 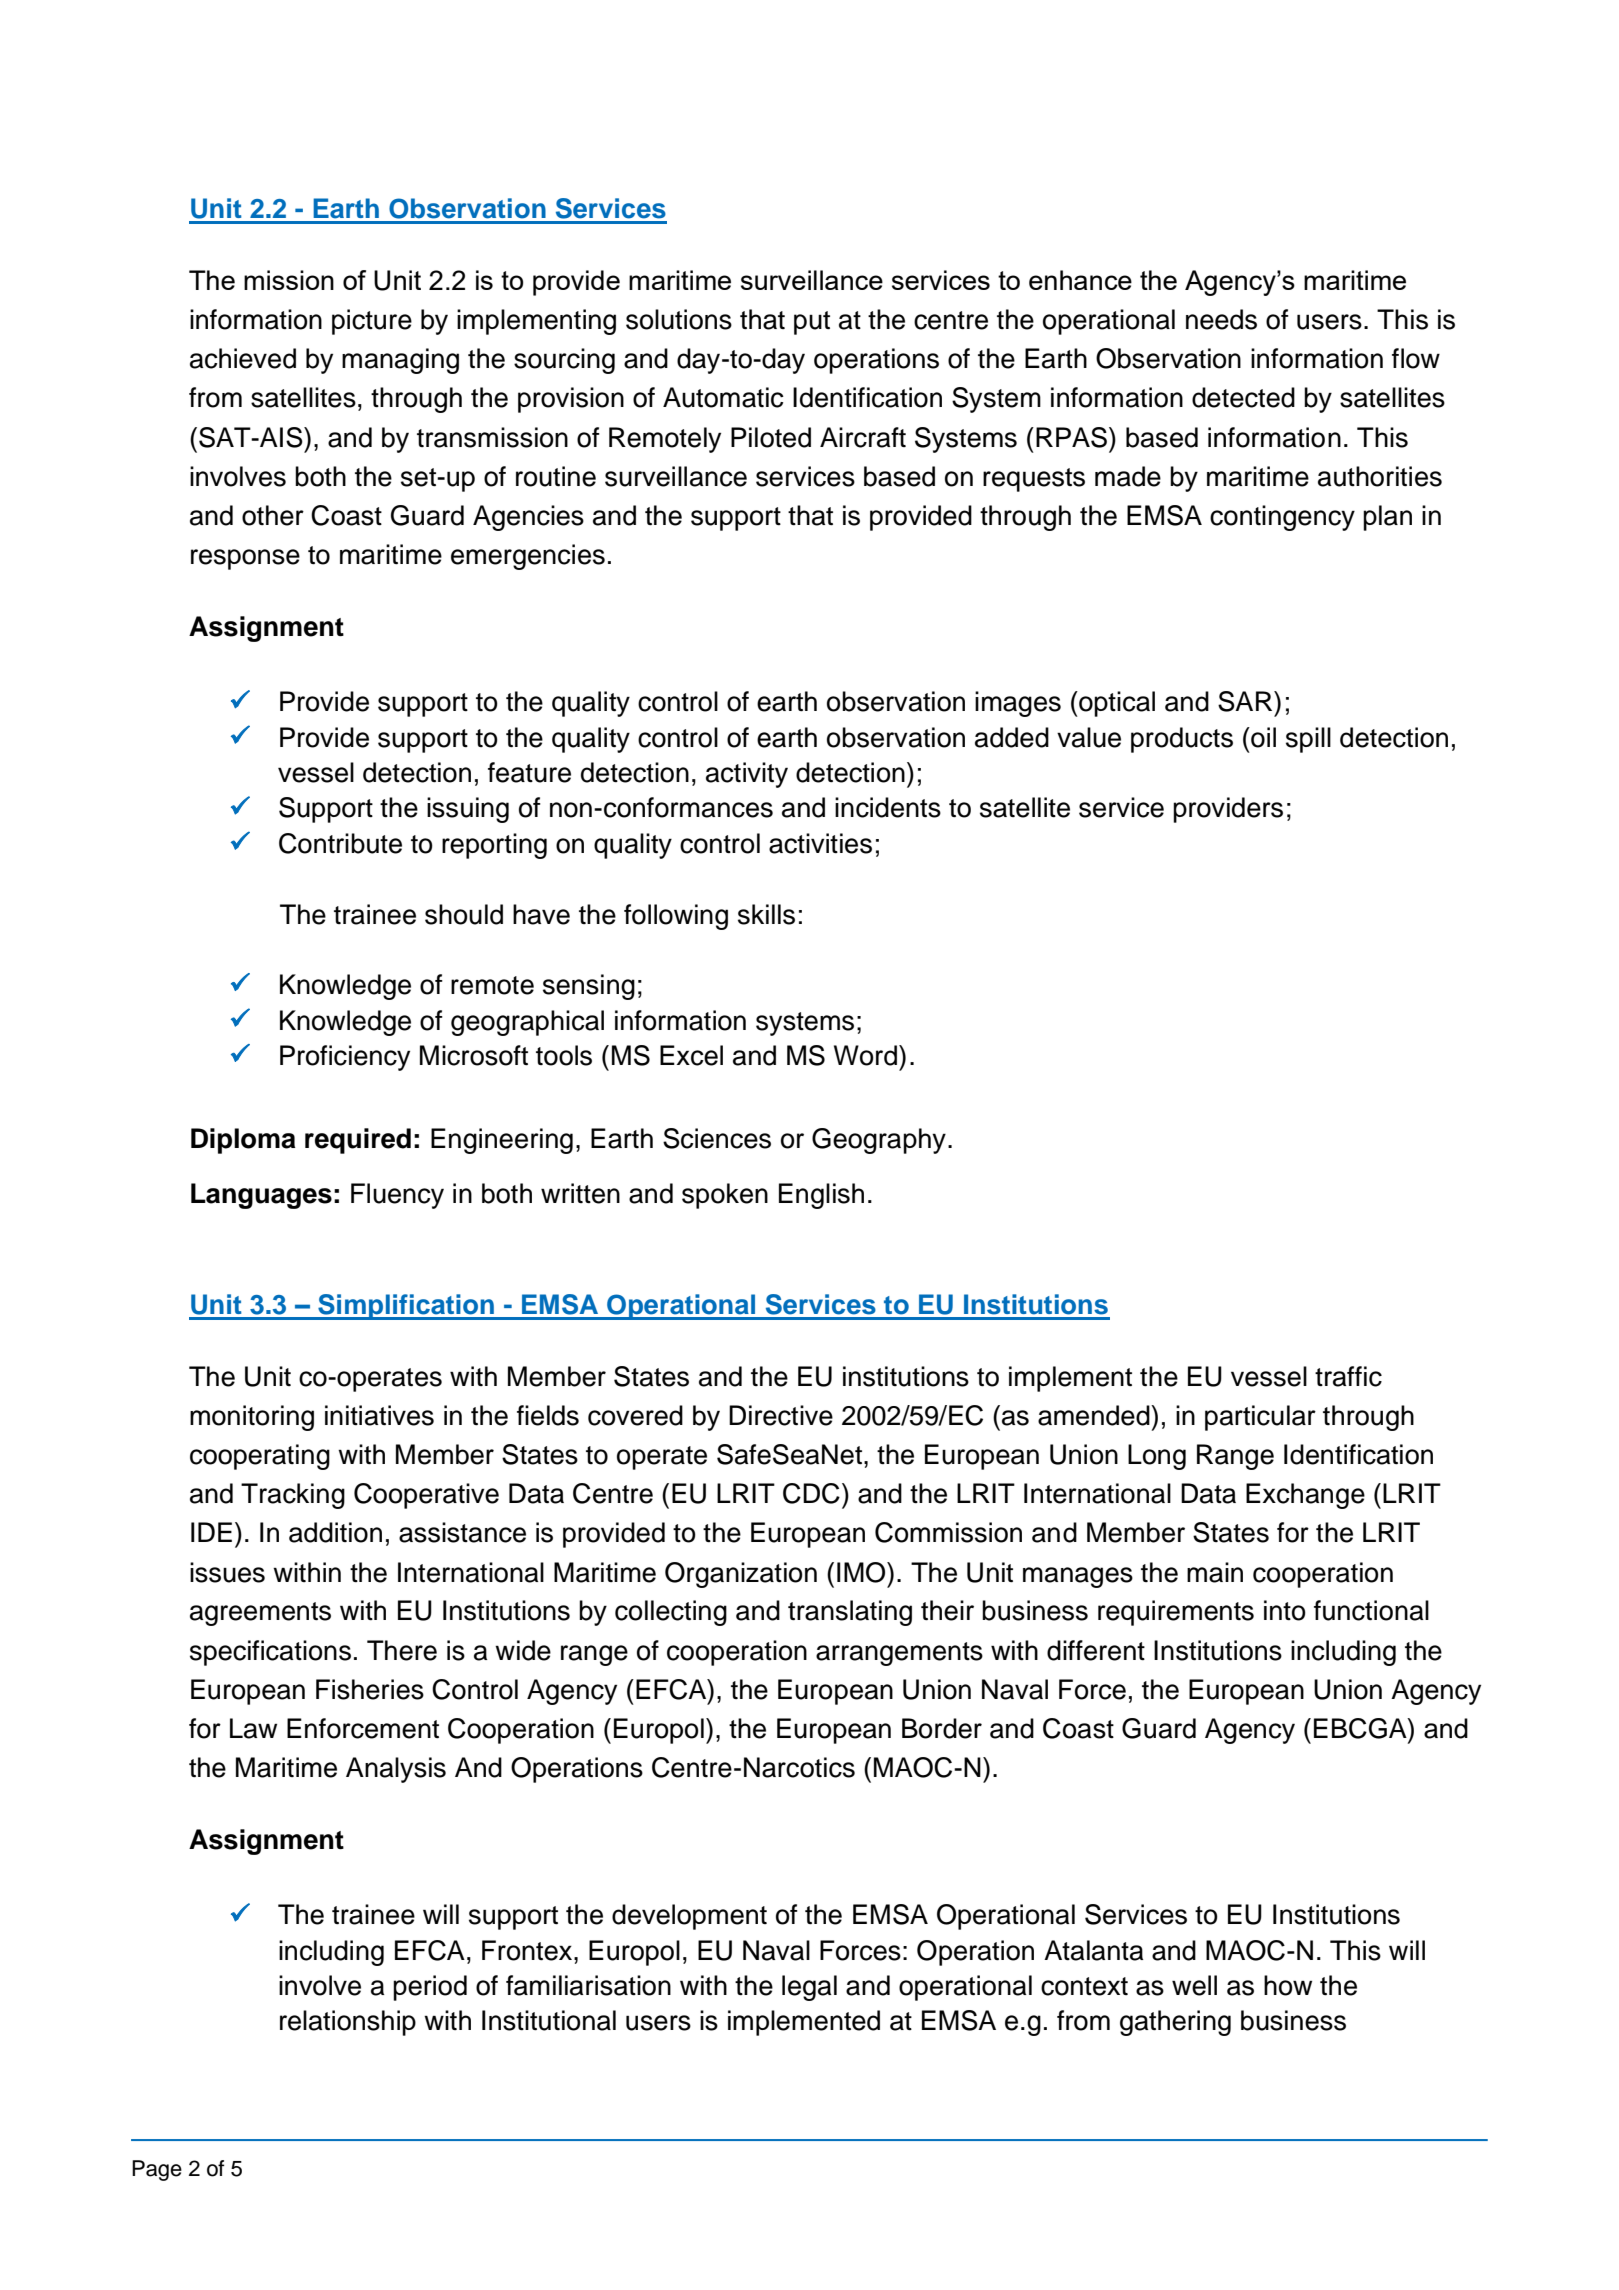 I want to click on legal, so click(x=809, y=1988).
